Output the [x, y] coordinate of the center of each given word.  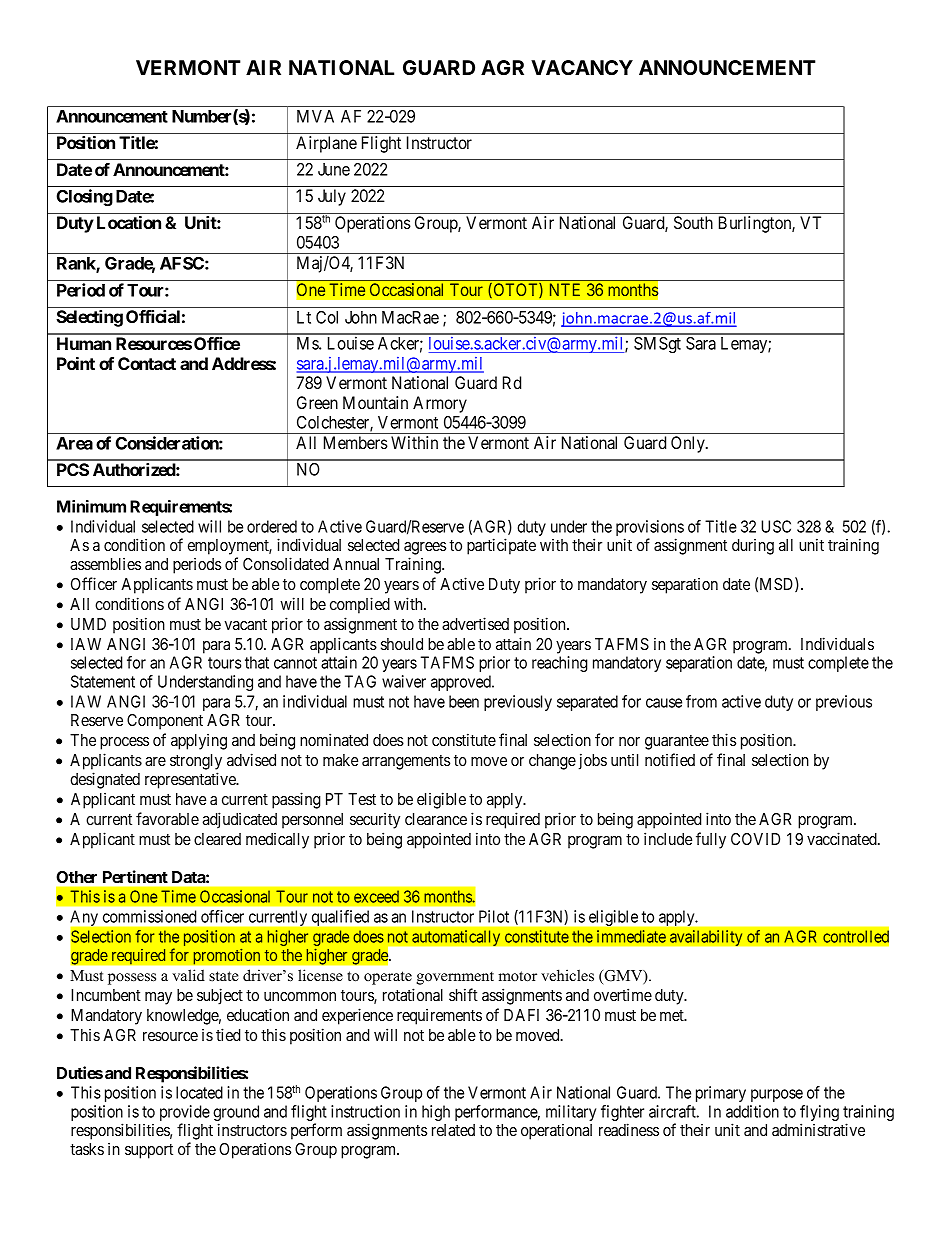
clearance [436, 819]
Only [689, 444]
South [693, 222]
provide [185, 1114]
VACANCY [582, 67]
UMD [88, 624]
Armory [440, 404]
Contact [147, 363]
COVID [755, 839]
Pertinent [135, 876]
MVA [315, 116]
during [753, 547]
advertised [475, 623]
